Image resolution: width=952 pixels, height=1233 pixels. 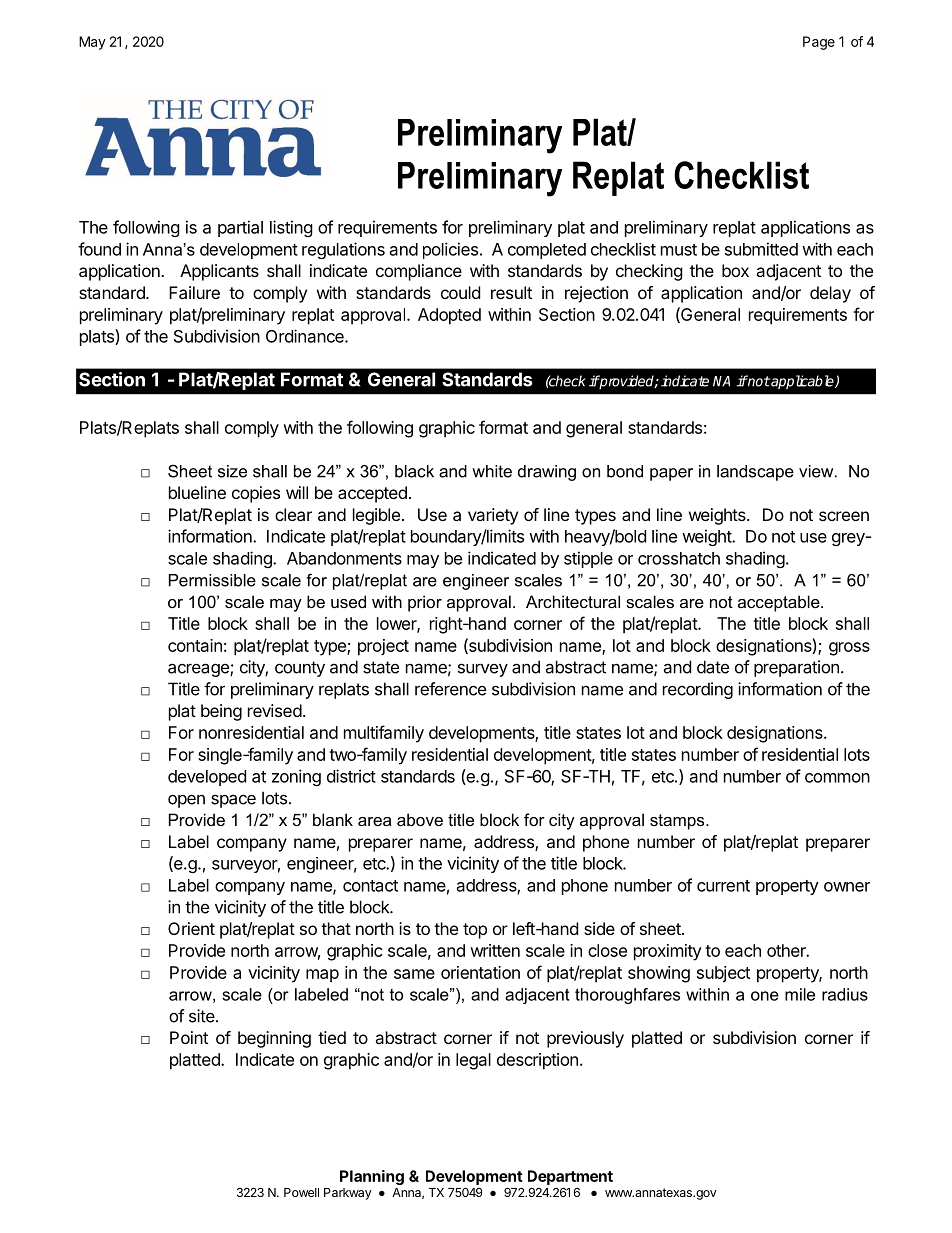 What do you see at coordinates (240, 228) in the page?
I see `partial` at bounding box center [240, 228].
